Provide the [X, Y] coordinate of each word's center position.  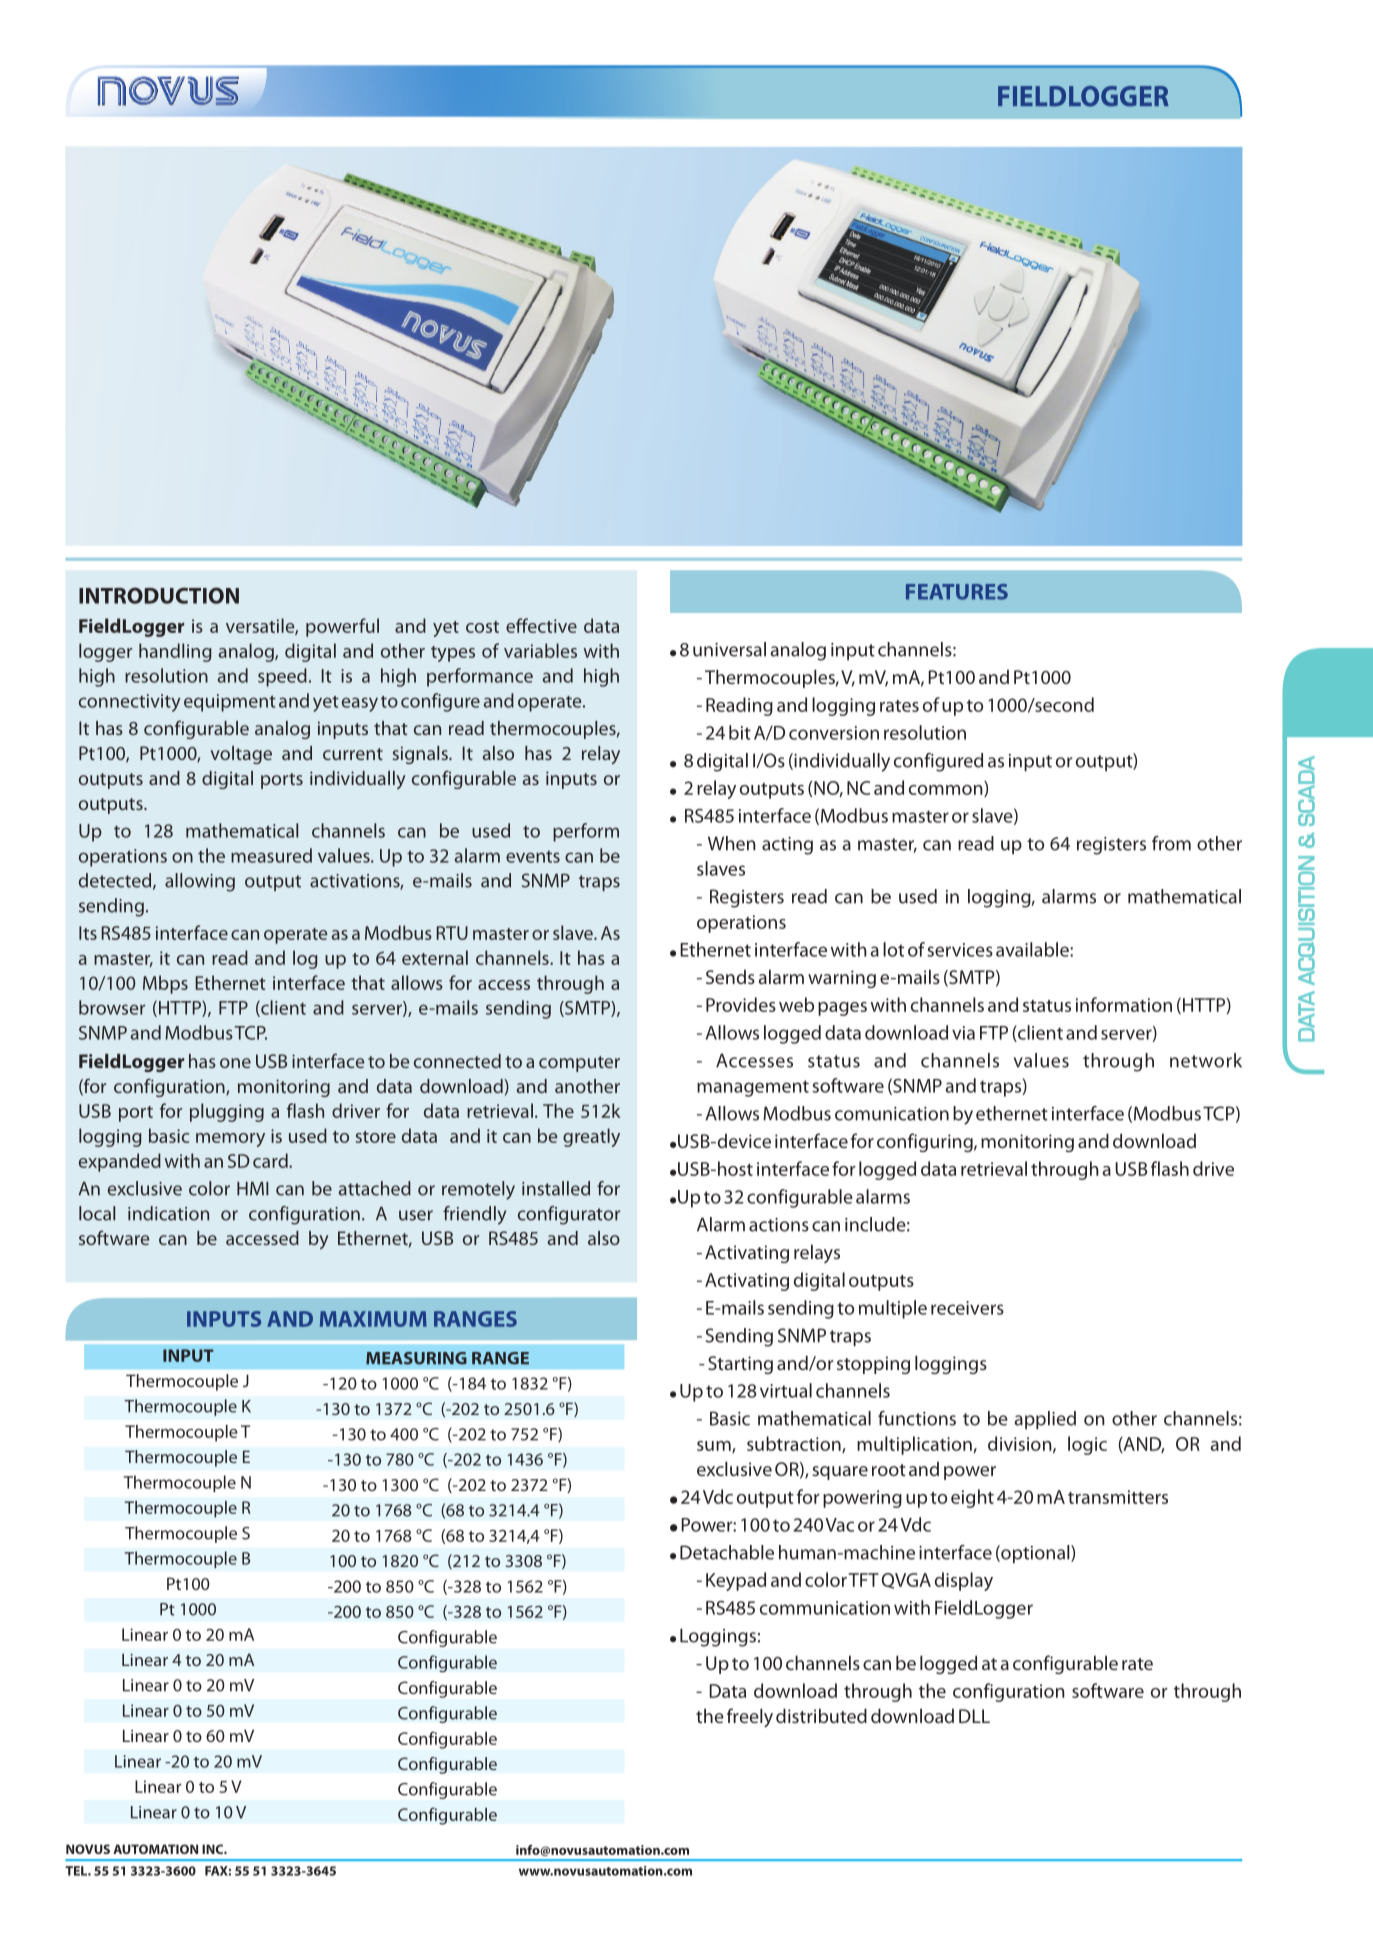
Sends [730, 976]
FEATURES [957, 592]
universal [729, 649]
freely [750, 1717]
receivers [967, 1308]
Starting [740, 1365]
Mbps [165, 984]
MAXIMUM [373, 1319]
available [1033, 949]
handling [175, 652]
